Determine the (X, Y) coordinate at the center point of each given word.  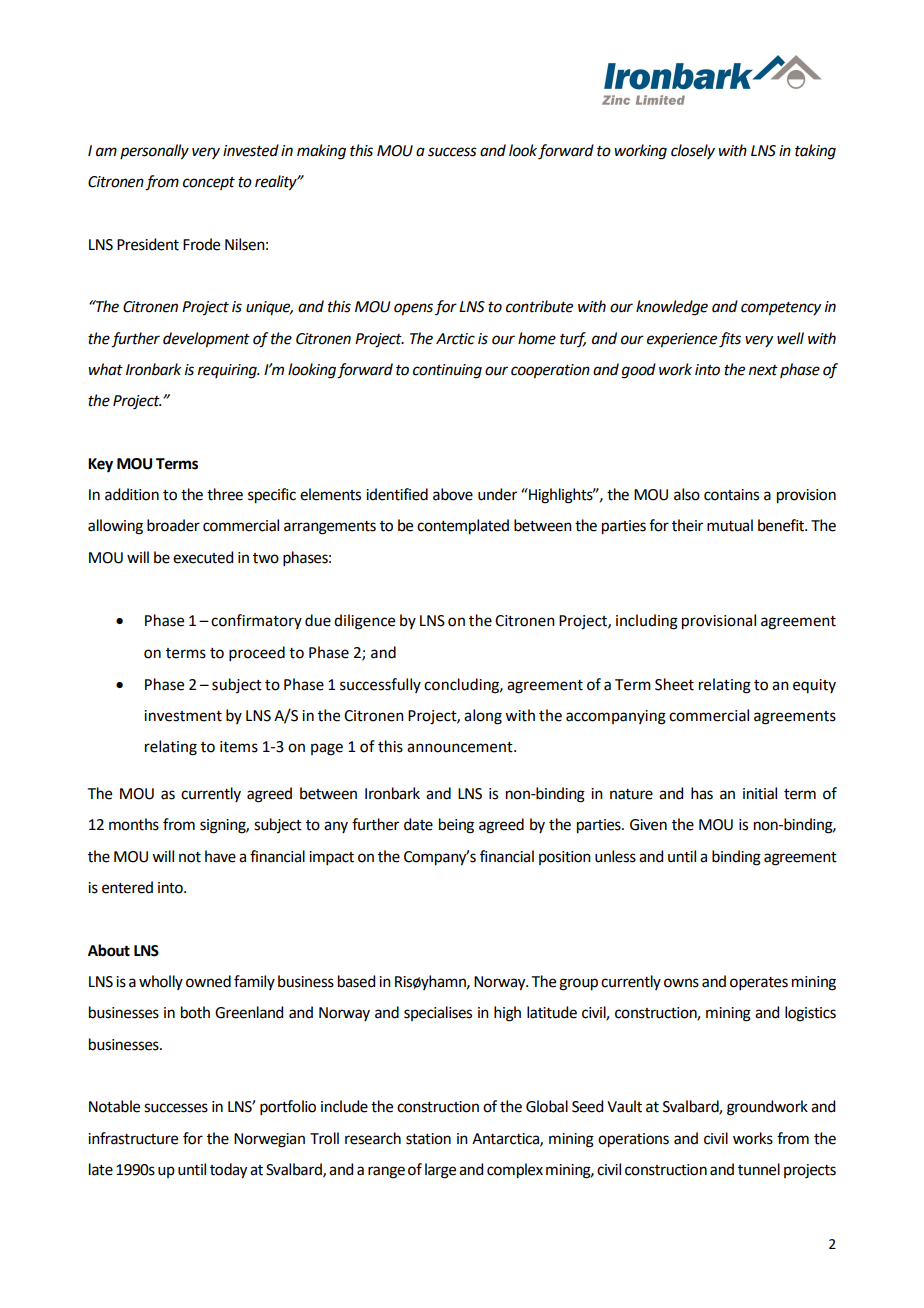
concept (209, 183)
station (428, 1139)
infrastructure (133, 1138)
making (321, 152)
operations (633, 1140)
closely (693, 151)
